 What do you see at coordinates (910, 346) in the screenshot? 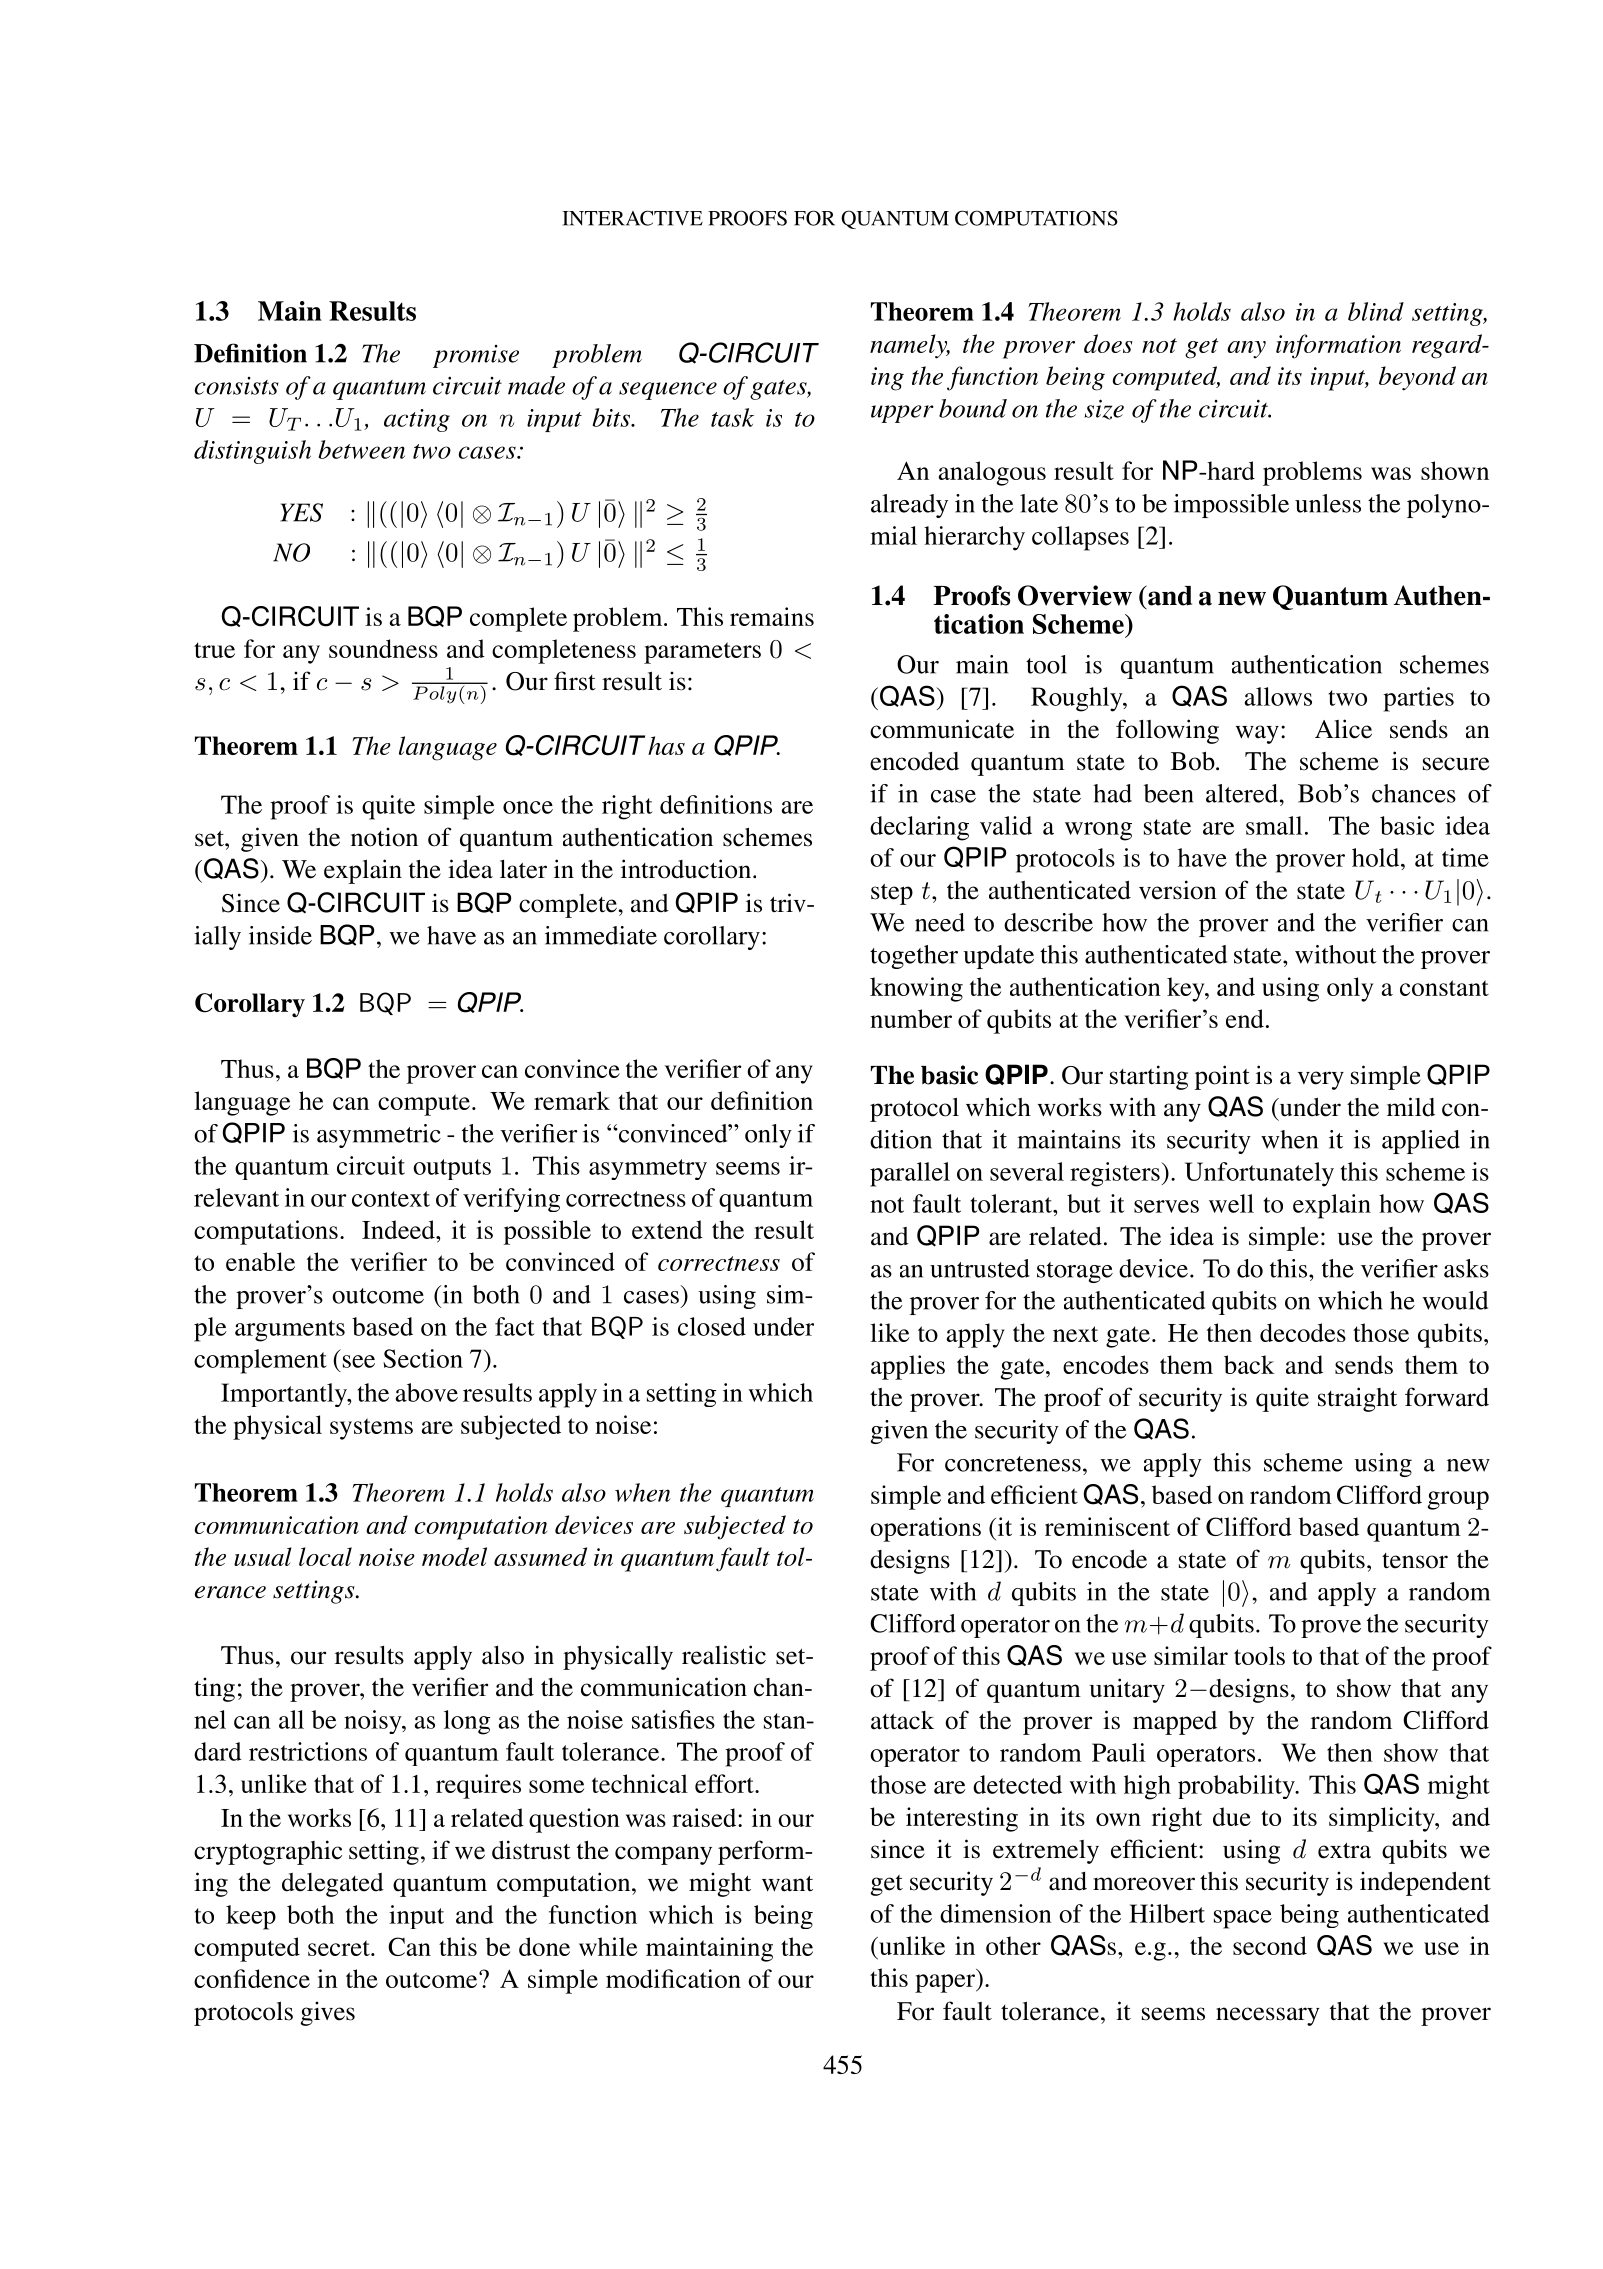
I see `namely` at bounding box center [910, 346].
